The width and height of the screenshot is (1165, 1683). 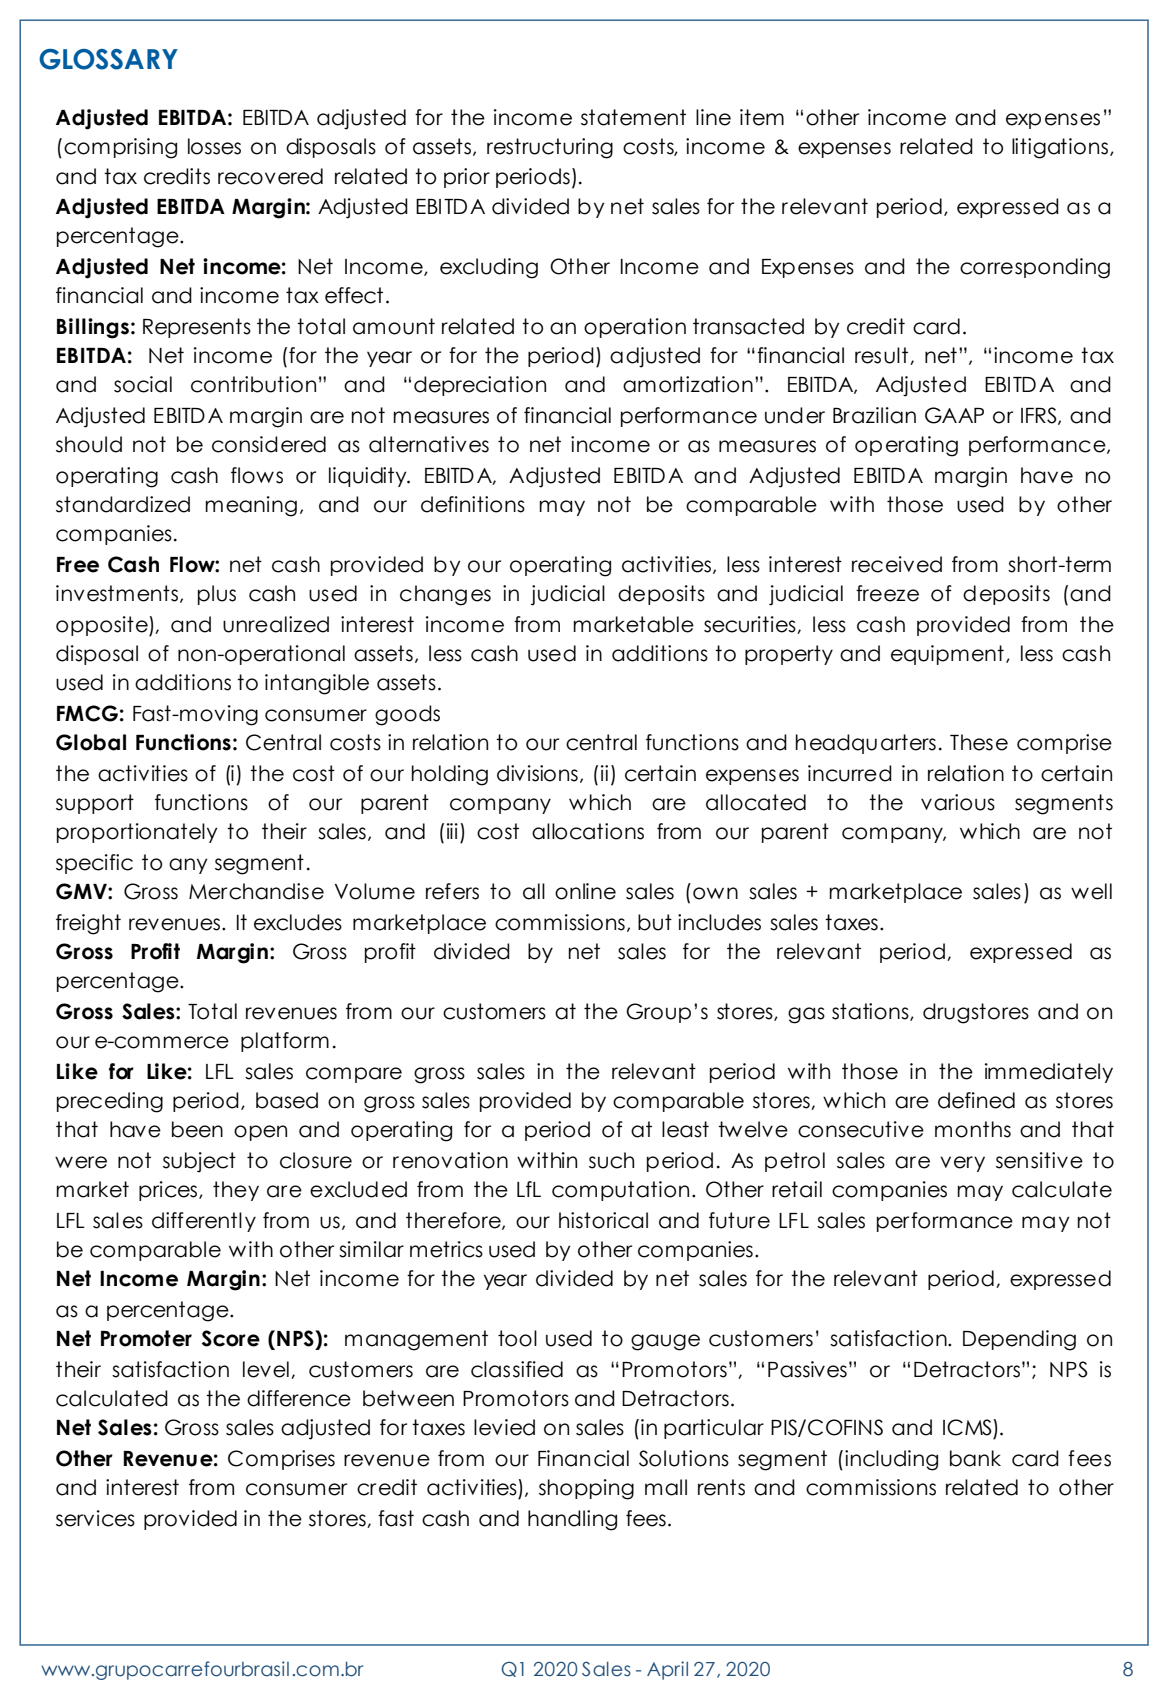 I want to click on litigations, so click(x=1061, y=148).
